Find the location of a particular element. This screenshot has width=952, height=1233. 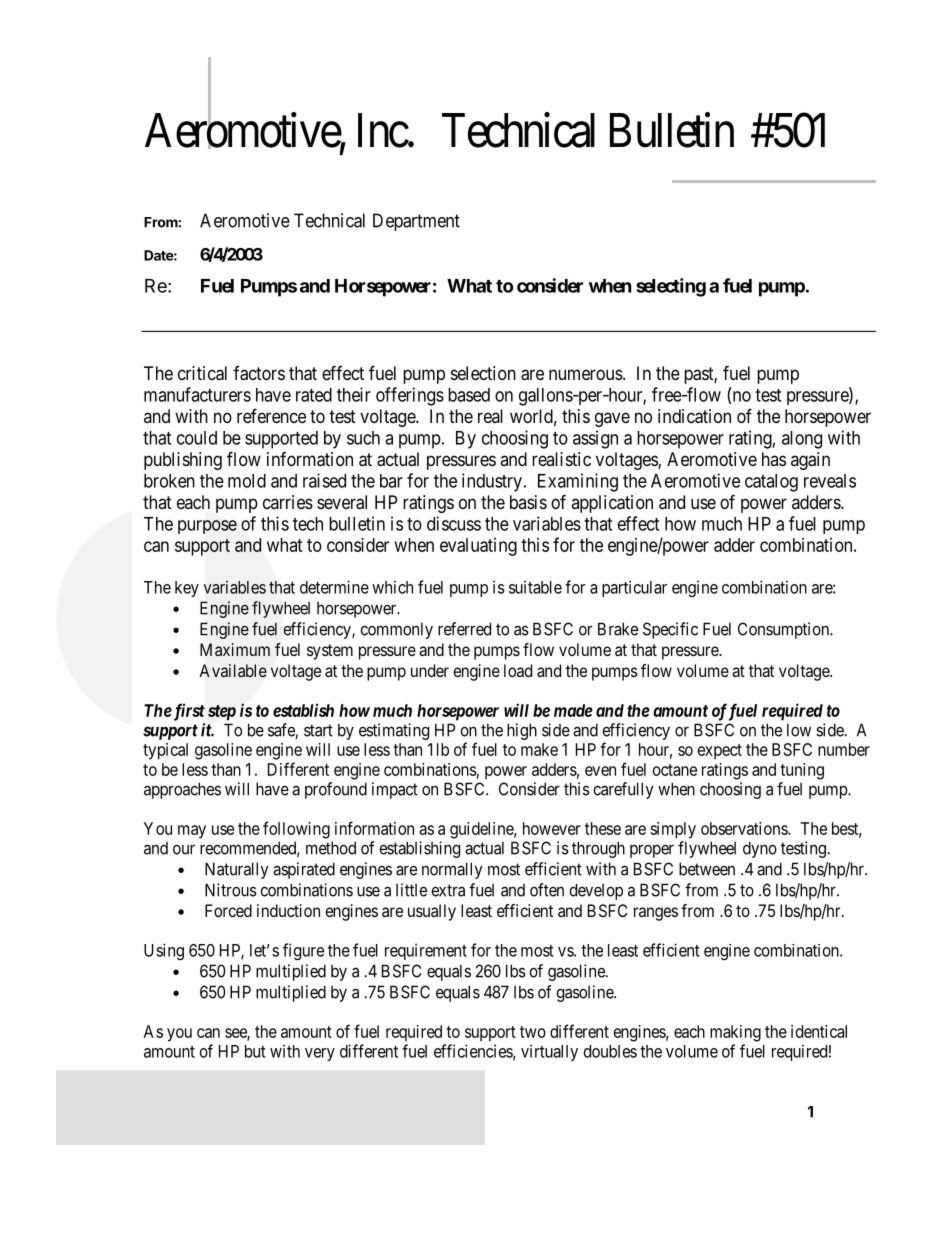

approaches is located at coordinates (182, 790).
